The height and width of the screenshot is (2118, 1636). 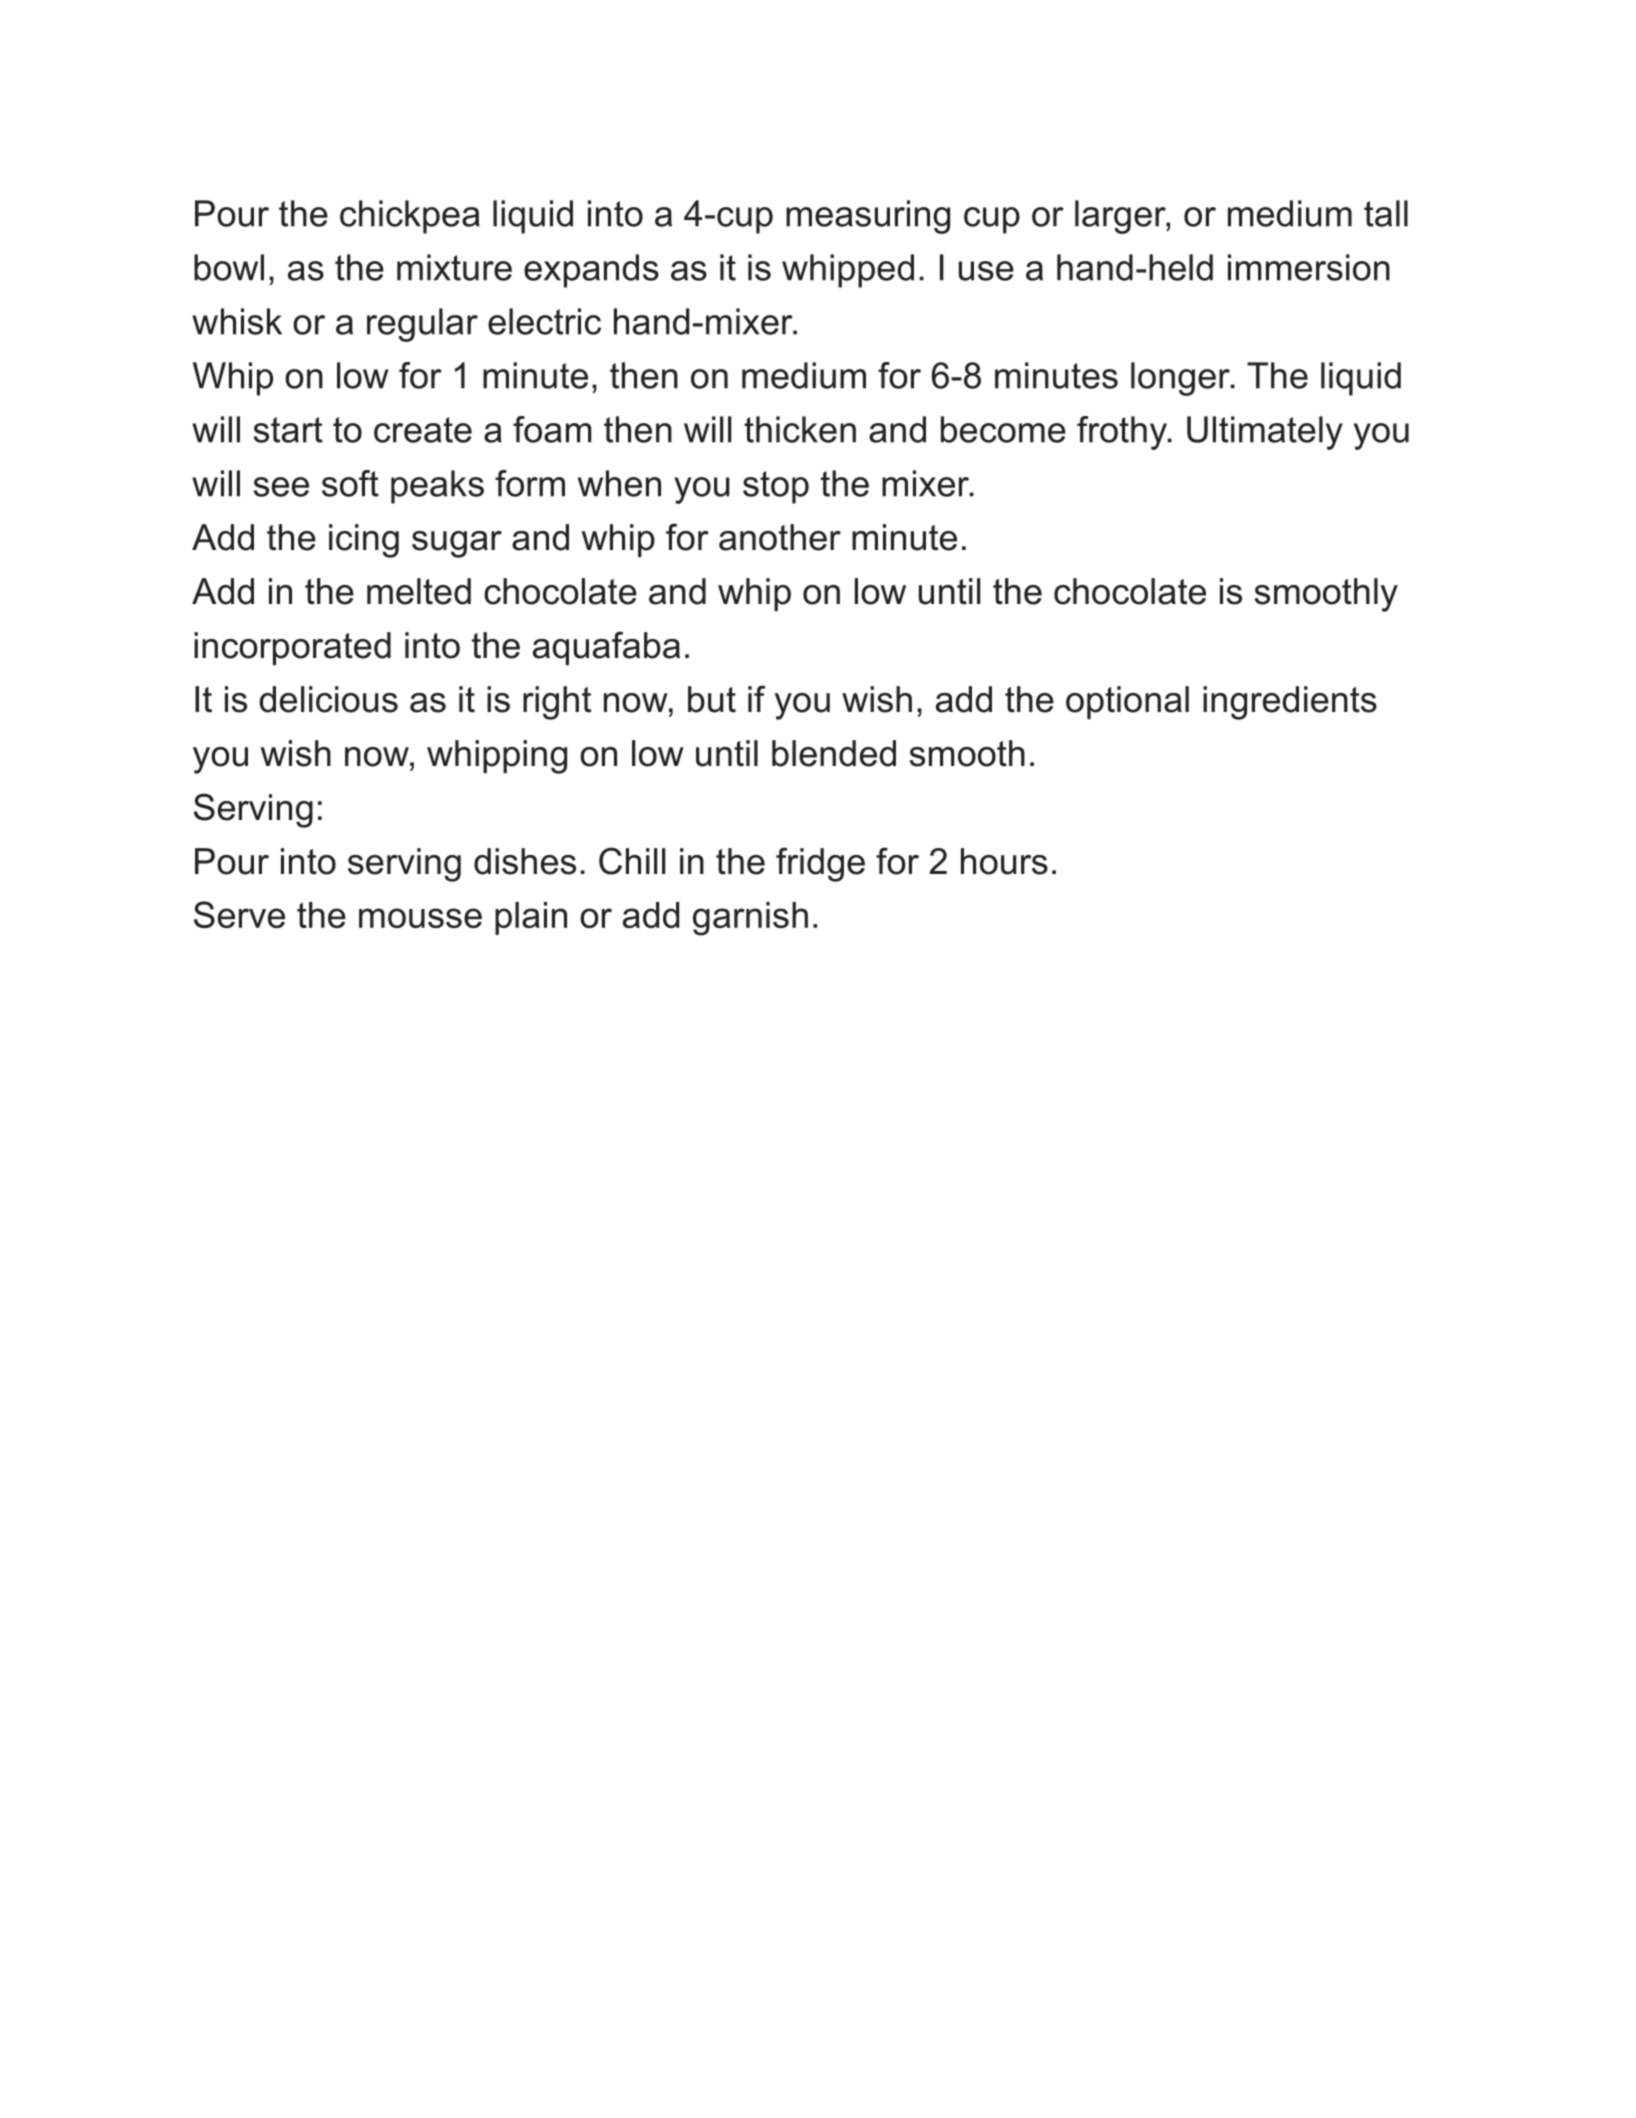 What do you see at coordinates (1004, 861) in the screenshot?
I see `hours` at bounding box center [1004, 861].
